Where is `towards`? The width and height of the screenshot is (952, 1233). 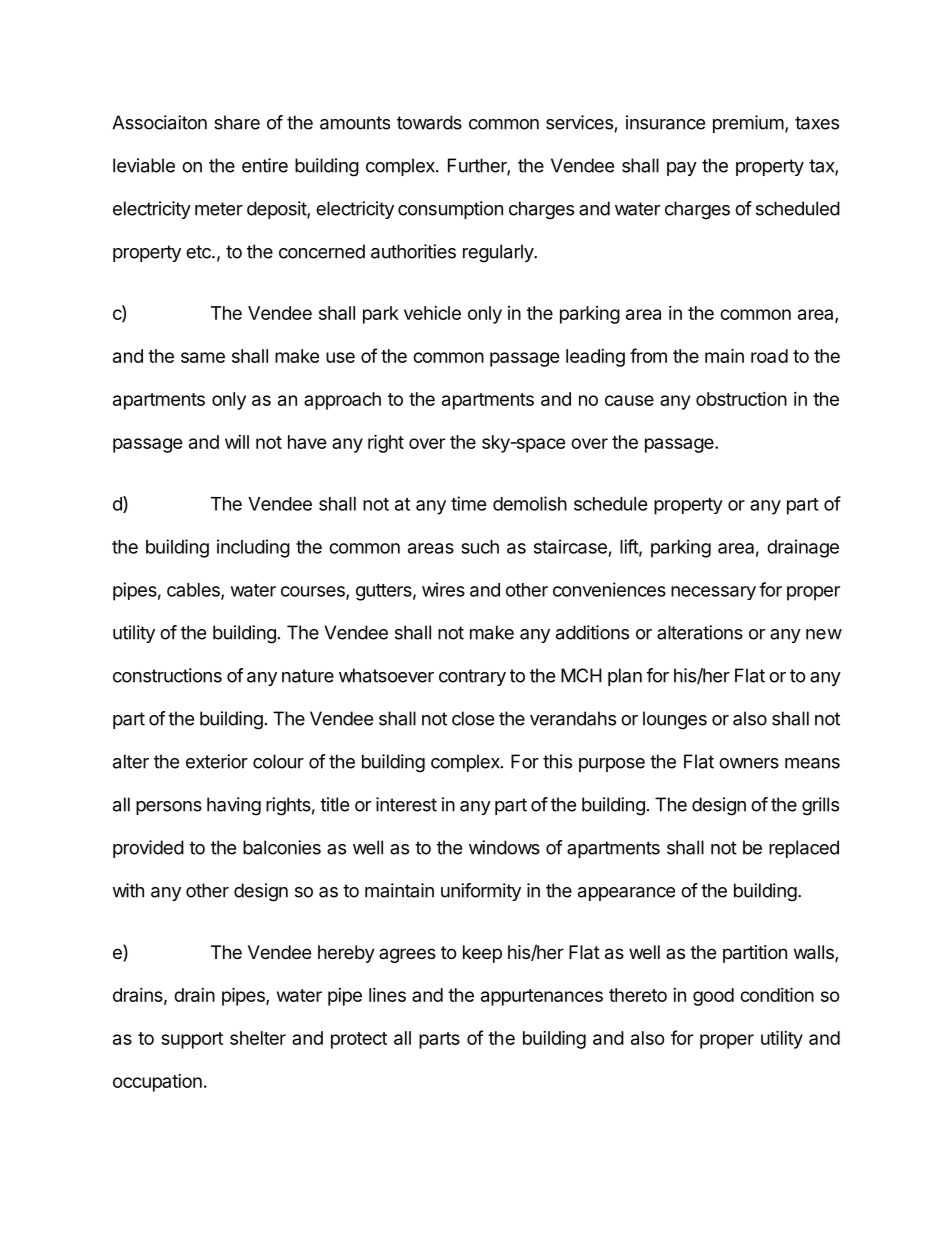 towards is located at coordinates (429, 122).
